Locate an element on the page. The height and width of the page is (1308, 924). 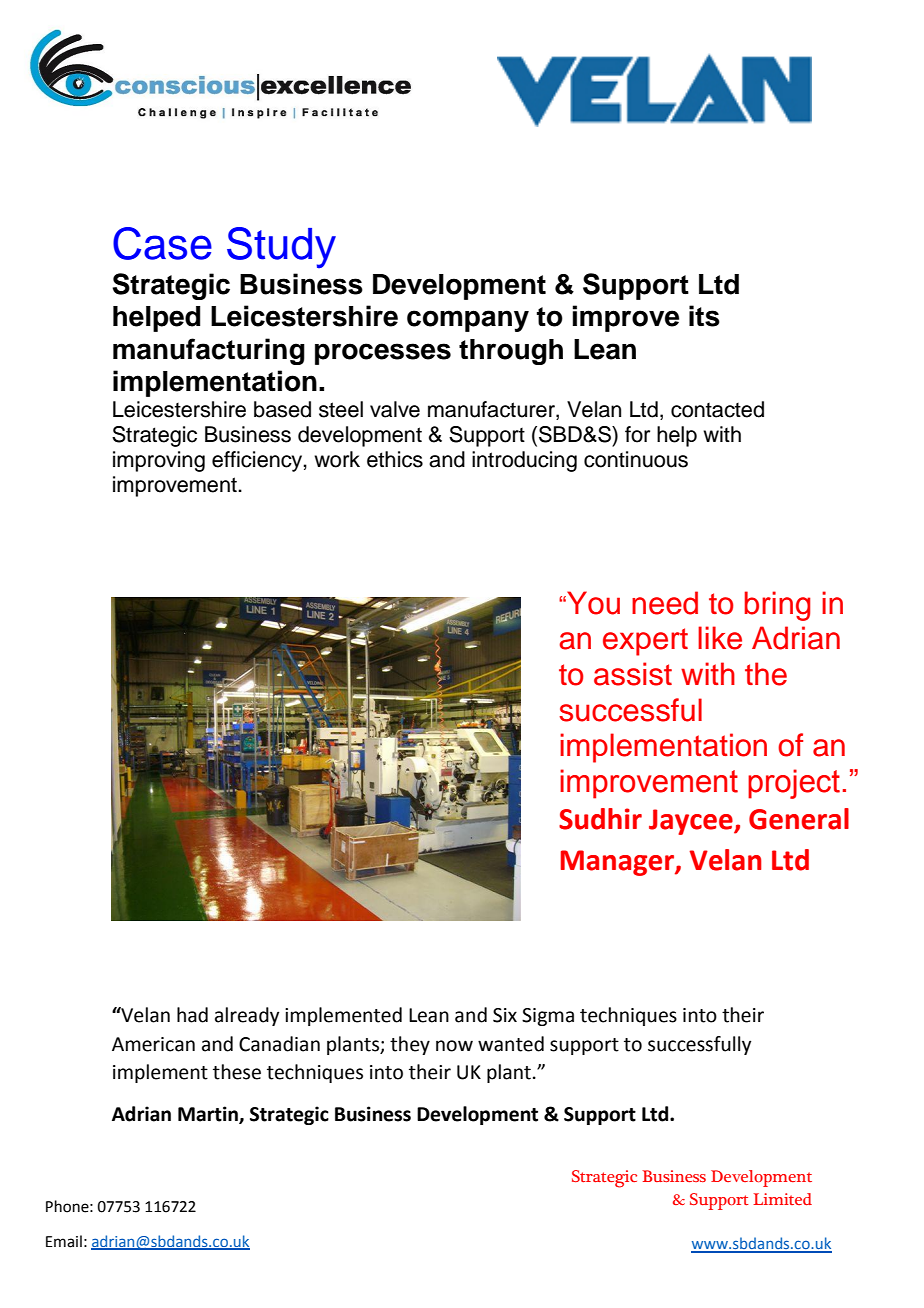
Case is located at coordinates (162, 243).
